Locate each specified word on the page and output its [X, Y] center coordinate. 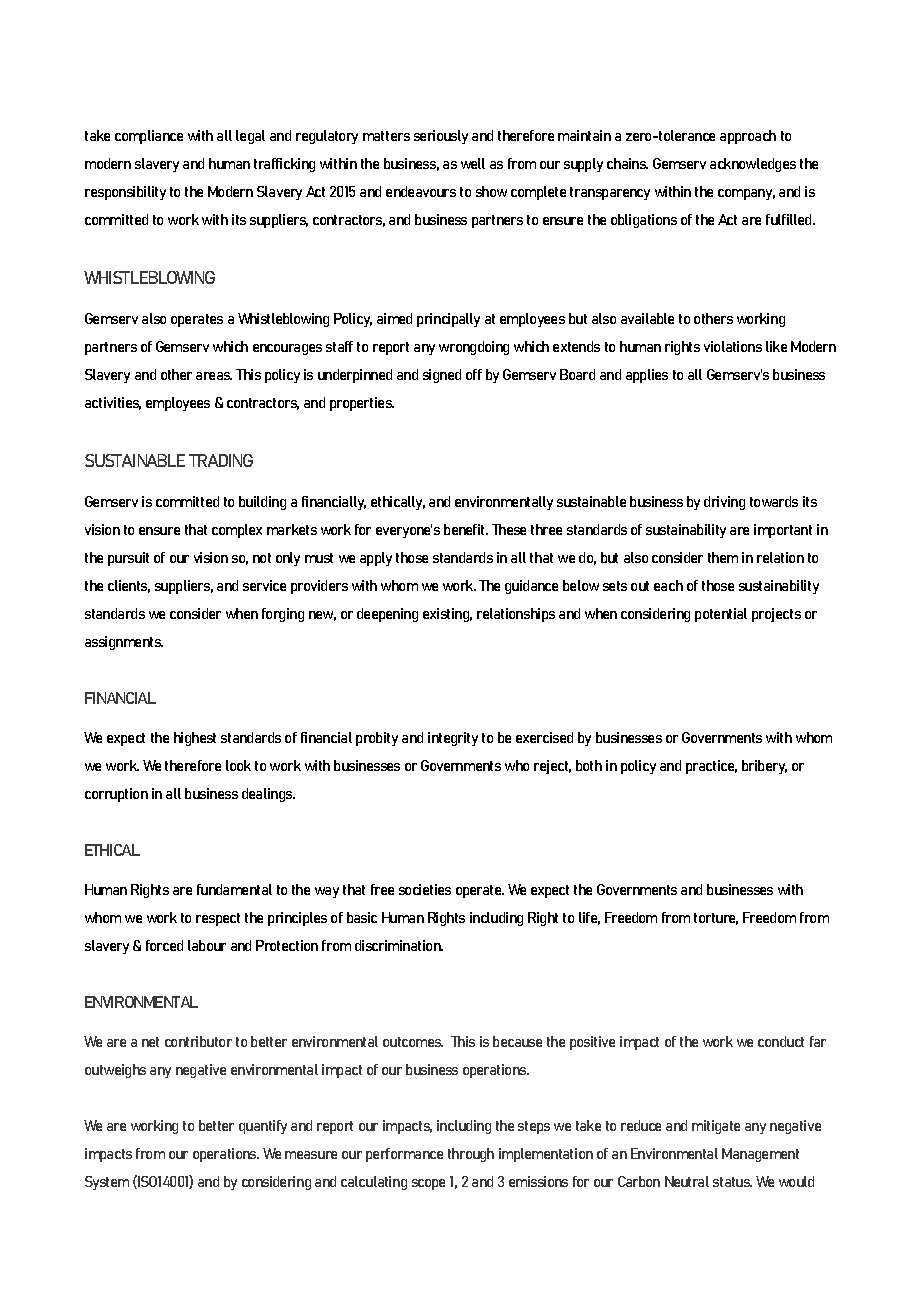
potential [721, 615]
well [473, 163]
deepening [387, 615]
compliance [149, 137]
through [471, 1155]
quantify [263, 1127]
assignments [124, 643]
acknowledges [753, 165]
